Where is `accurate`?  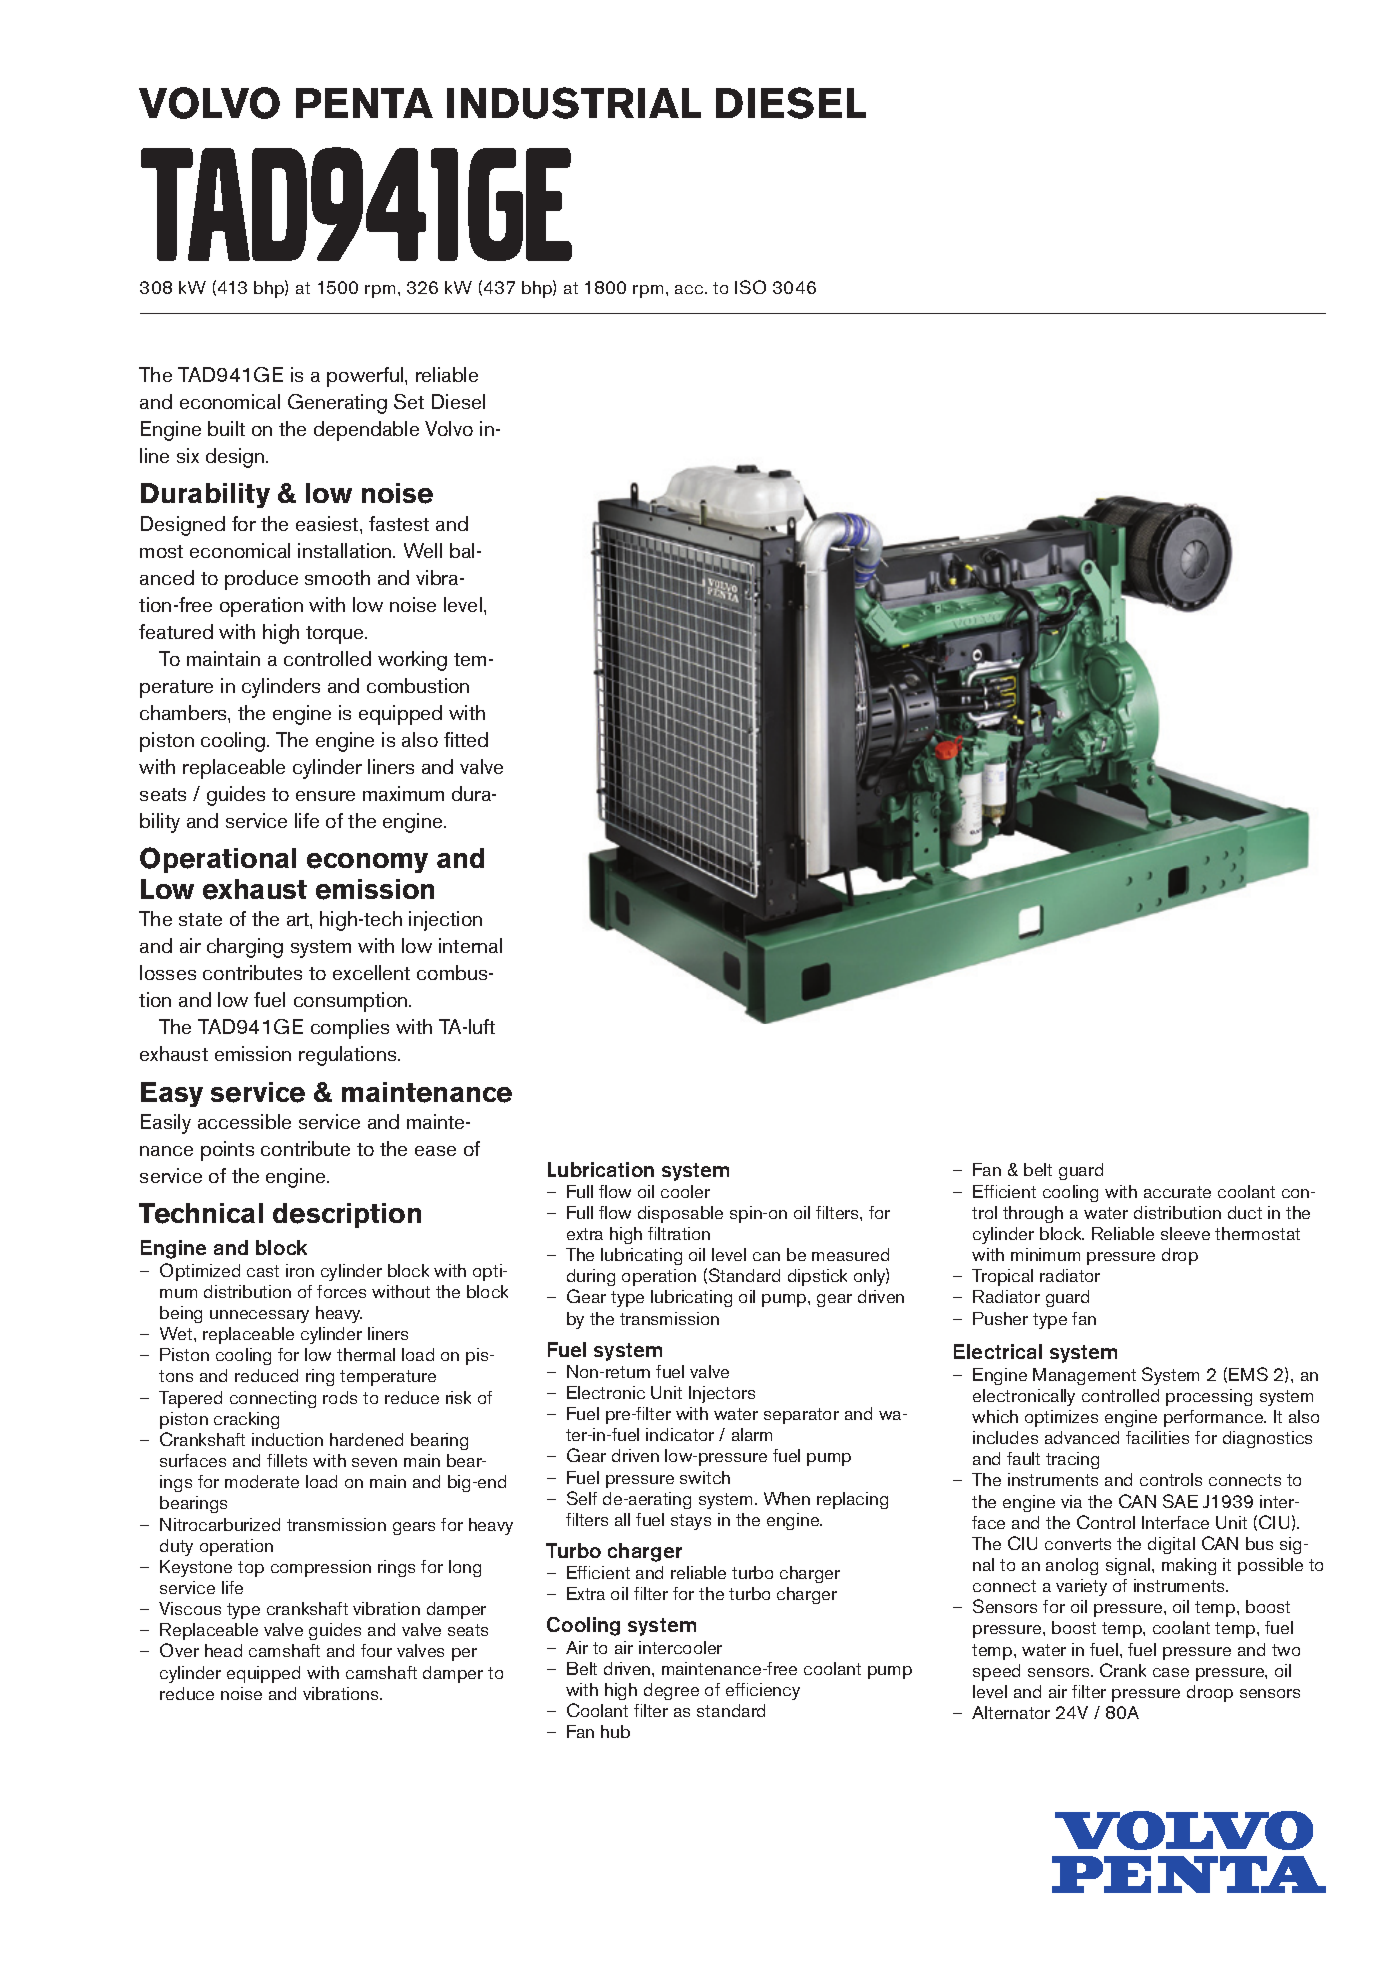 accurate is located at coordinates (1177, 1192).
